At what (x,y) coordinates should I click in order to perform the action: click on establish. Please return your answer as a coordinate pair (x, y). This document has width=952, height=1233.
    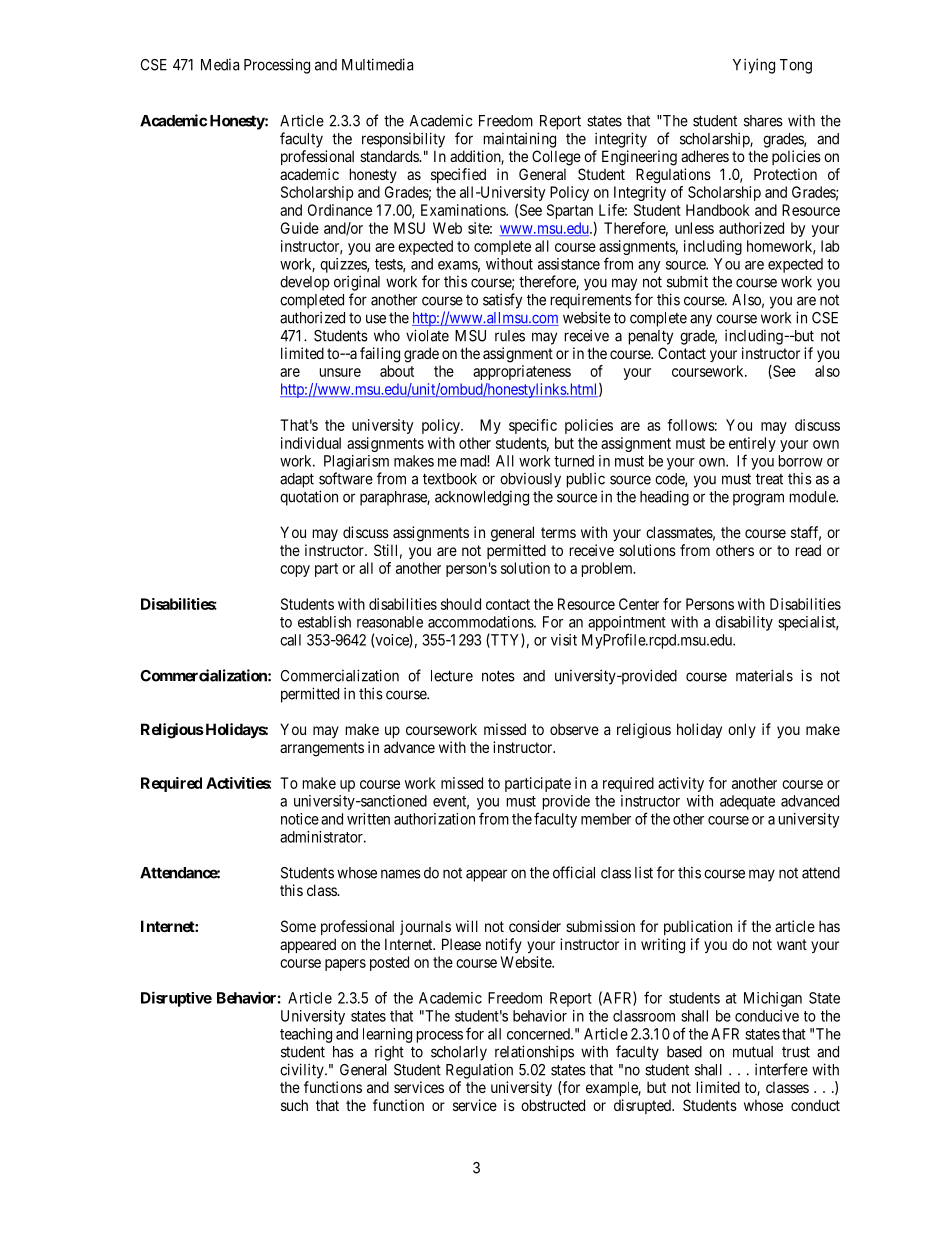
    Looking at the image, I should click on (324, 622).
